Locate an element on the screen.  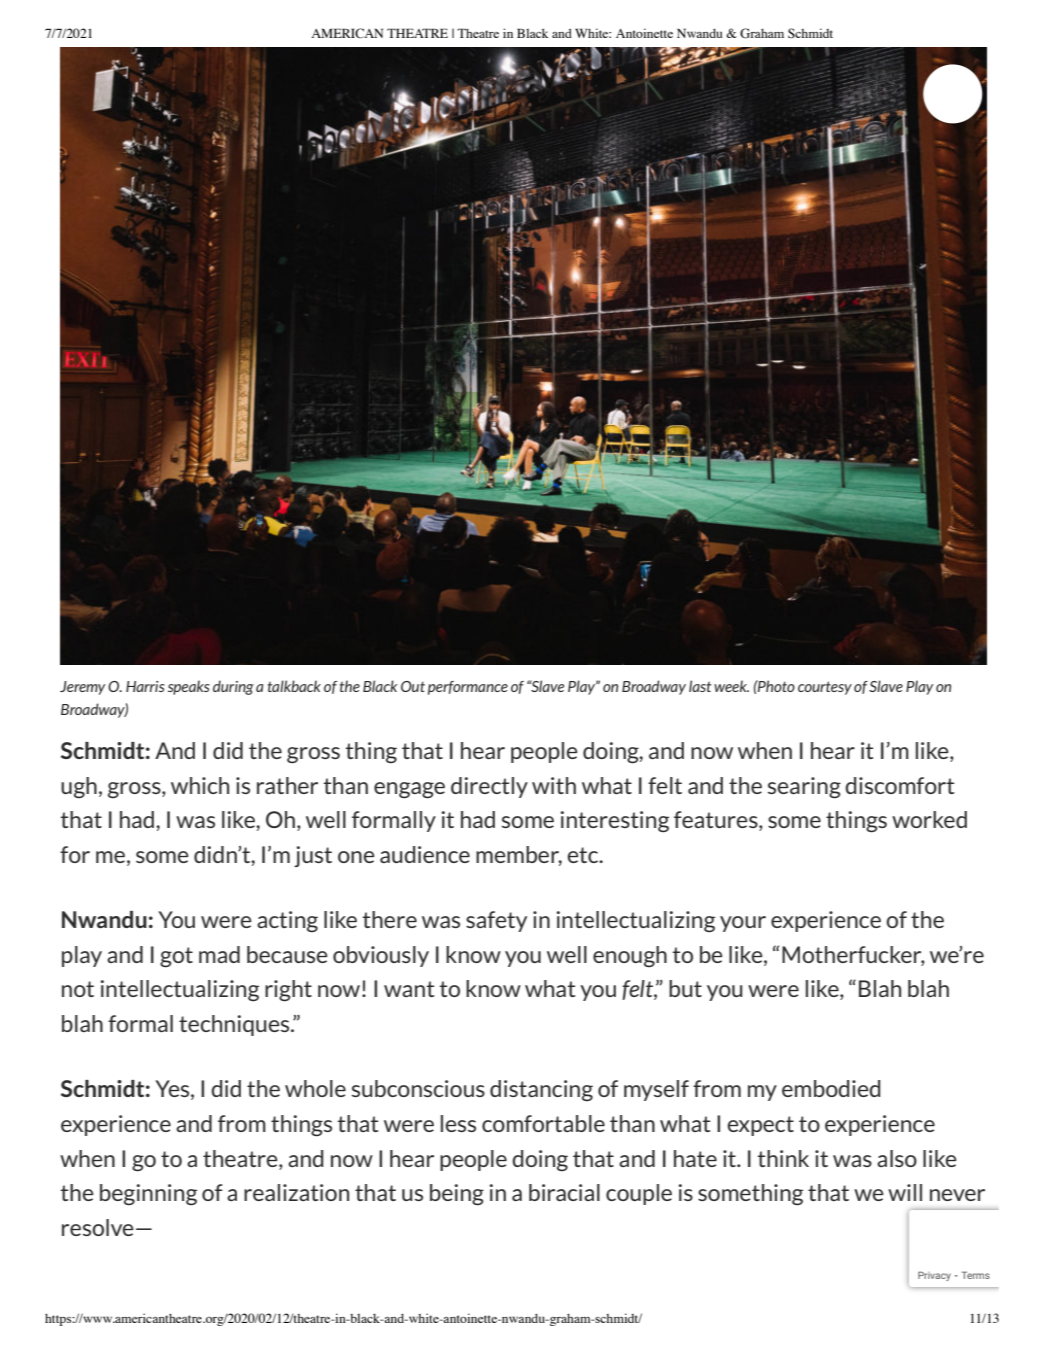
during is located at coordinates (233, 687).
